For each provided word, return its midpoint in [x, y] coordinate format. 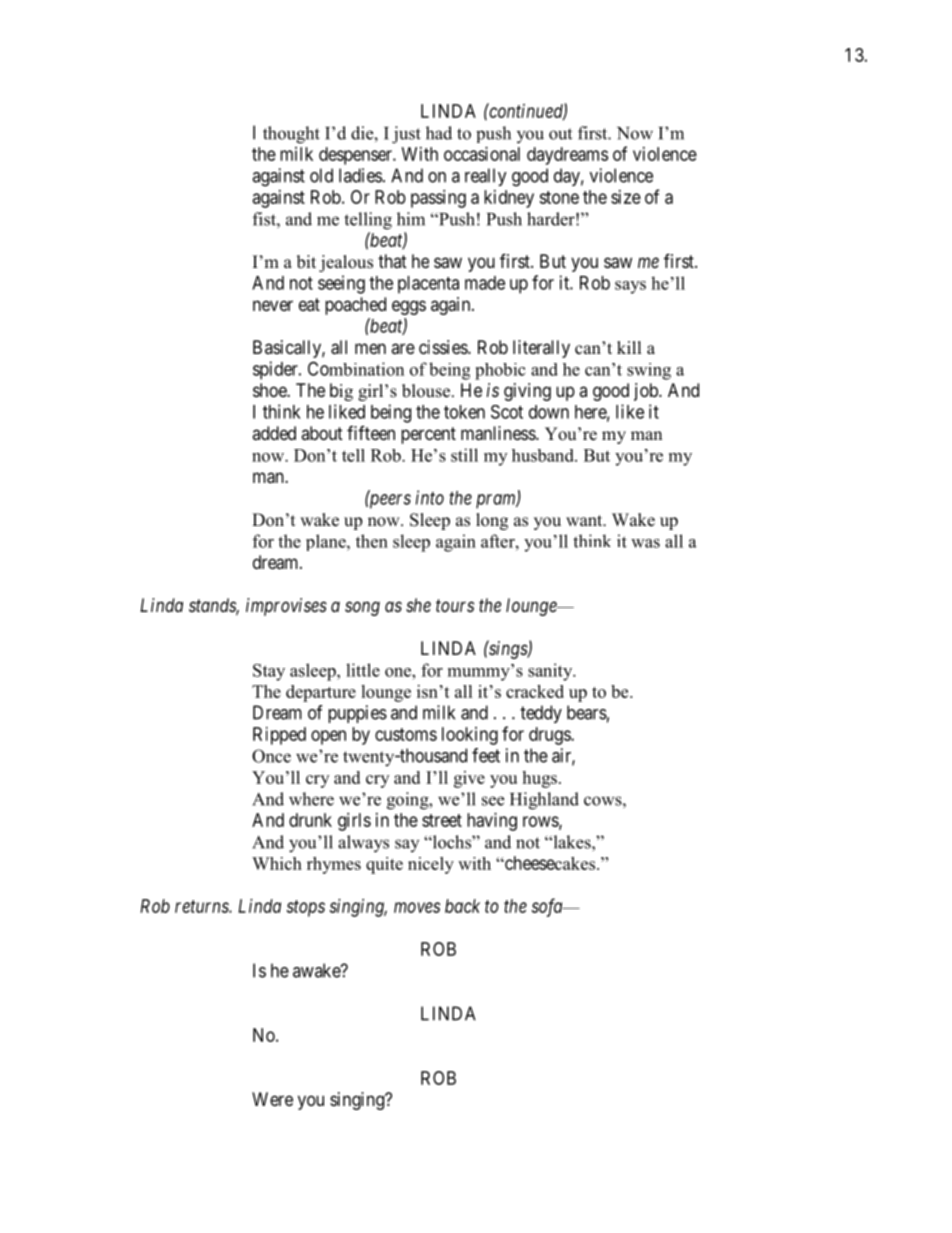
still [464, 455]
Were [272, 1099]
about [322, 433]
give [469, 779]
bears [587, 712]
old [321, 175]
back [462, 906]
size [626, 197]
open [328, 737]
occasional [482, 154]
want [585, 520]
